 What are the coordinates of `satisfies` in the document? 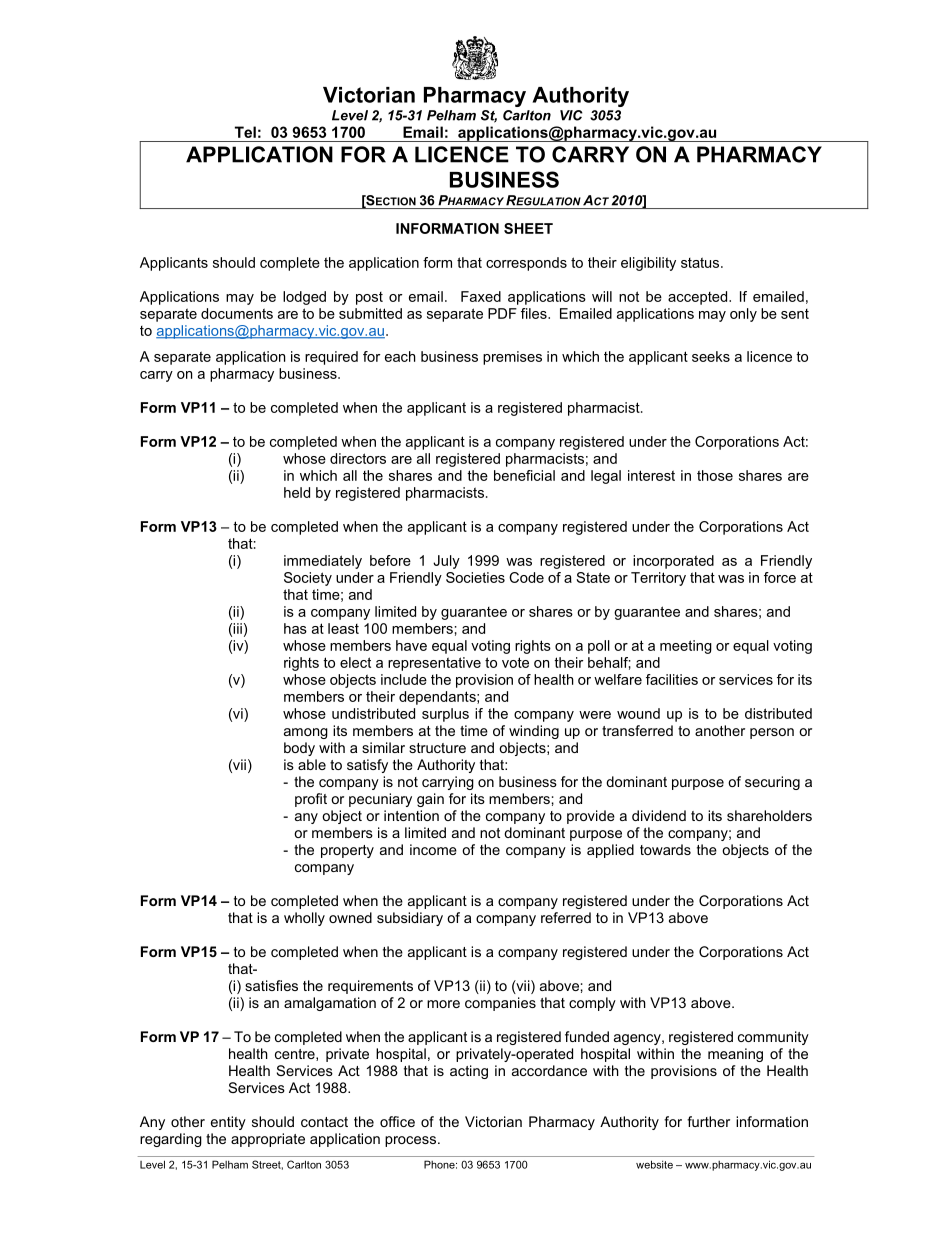 It's located at (271, 985).
